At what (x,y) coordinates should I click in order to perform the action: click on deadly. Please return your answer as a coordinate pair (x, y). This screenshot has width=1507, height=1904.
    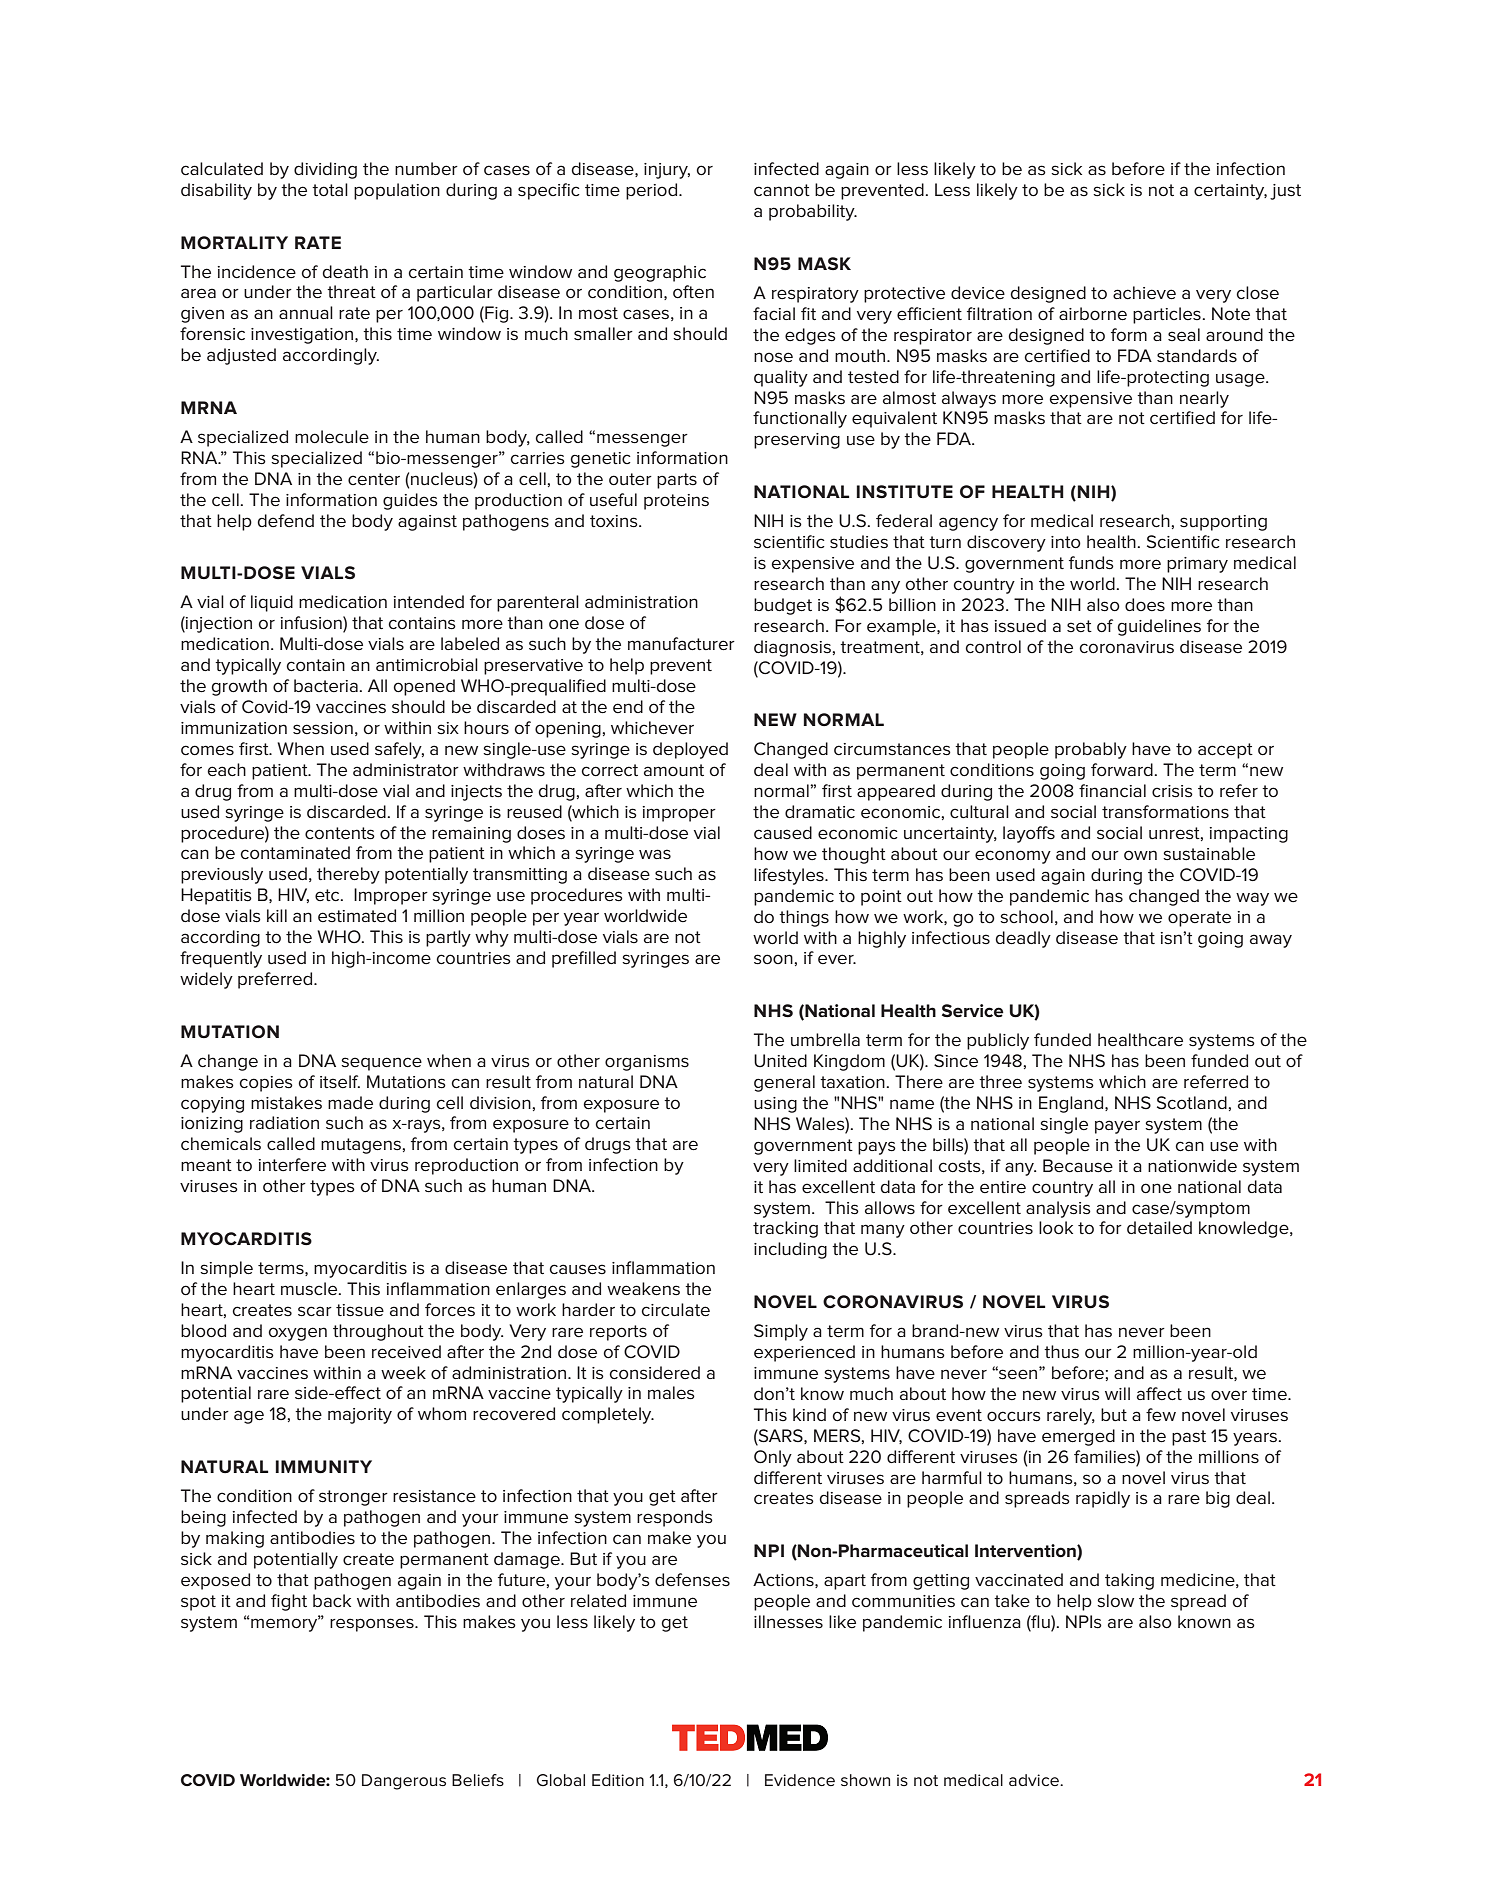
    Looking at the image, I should click on (1023, 939).
